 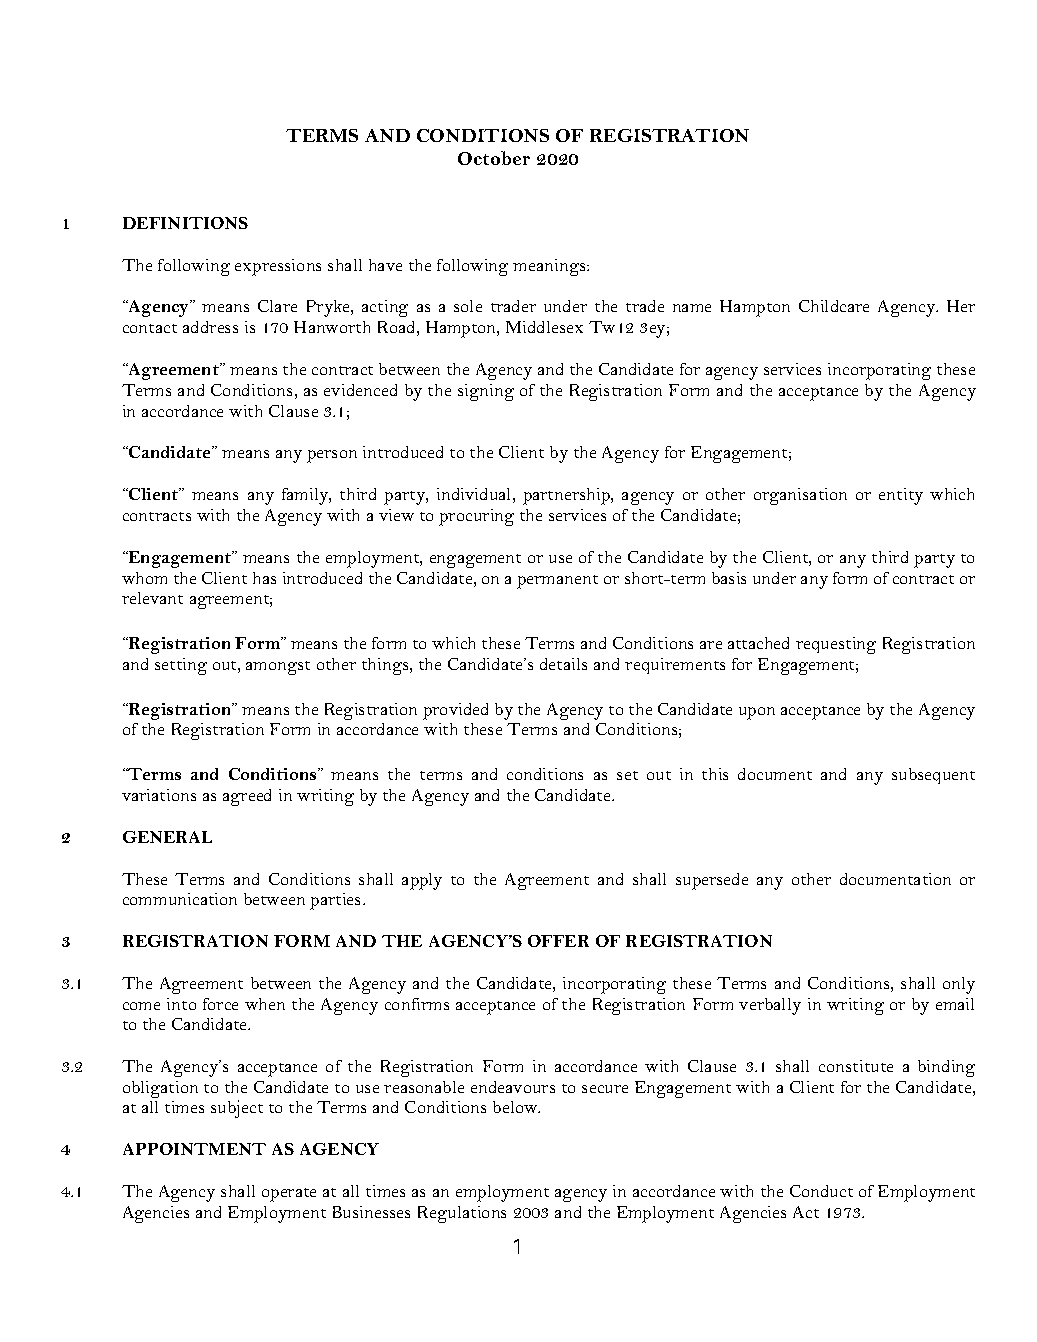 I want to click on operate, so click(x=289, y=1195).
